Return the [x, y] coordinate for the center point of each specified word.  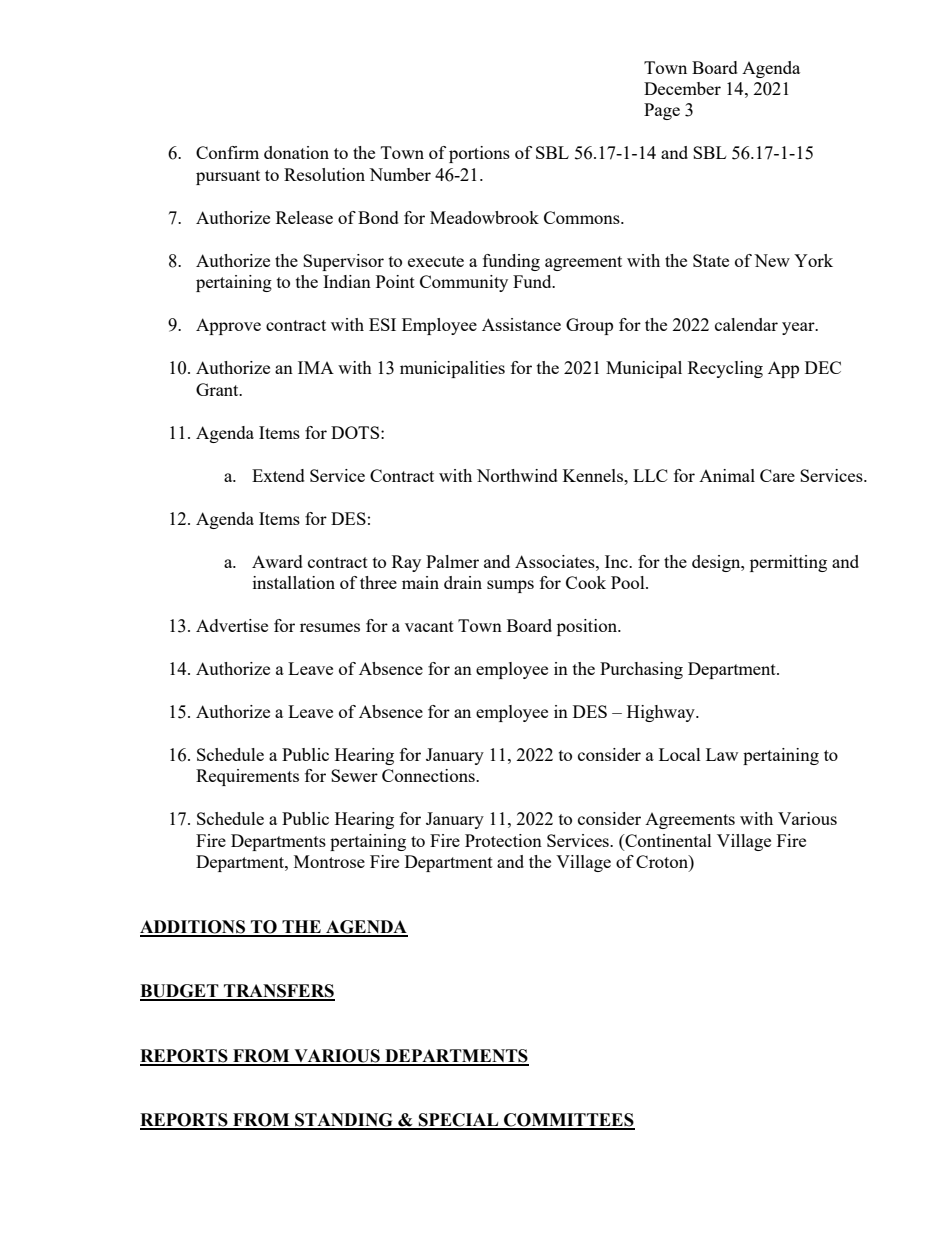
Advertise [232, 625]
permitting [788, 563]
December [682, 88]
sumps [510, 586]
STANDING [344, 1121]
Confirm [227, 152]
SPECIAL [459, 1121]
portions [479, 154]
